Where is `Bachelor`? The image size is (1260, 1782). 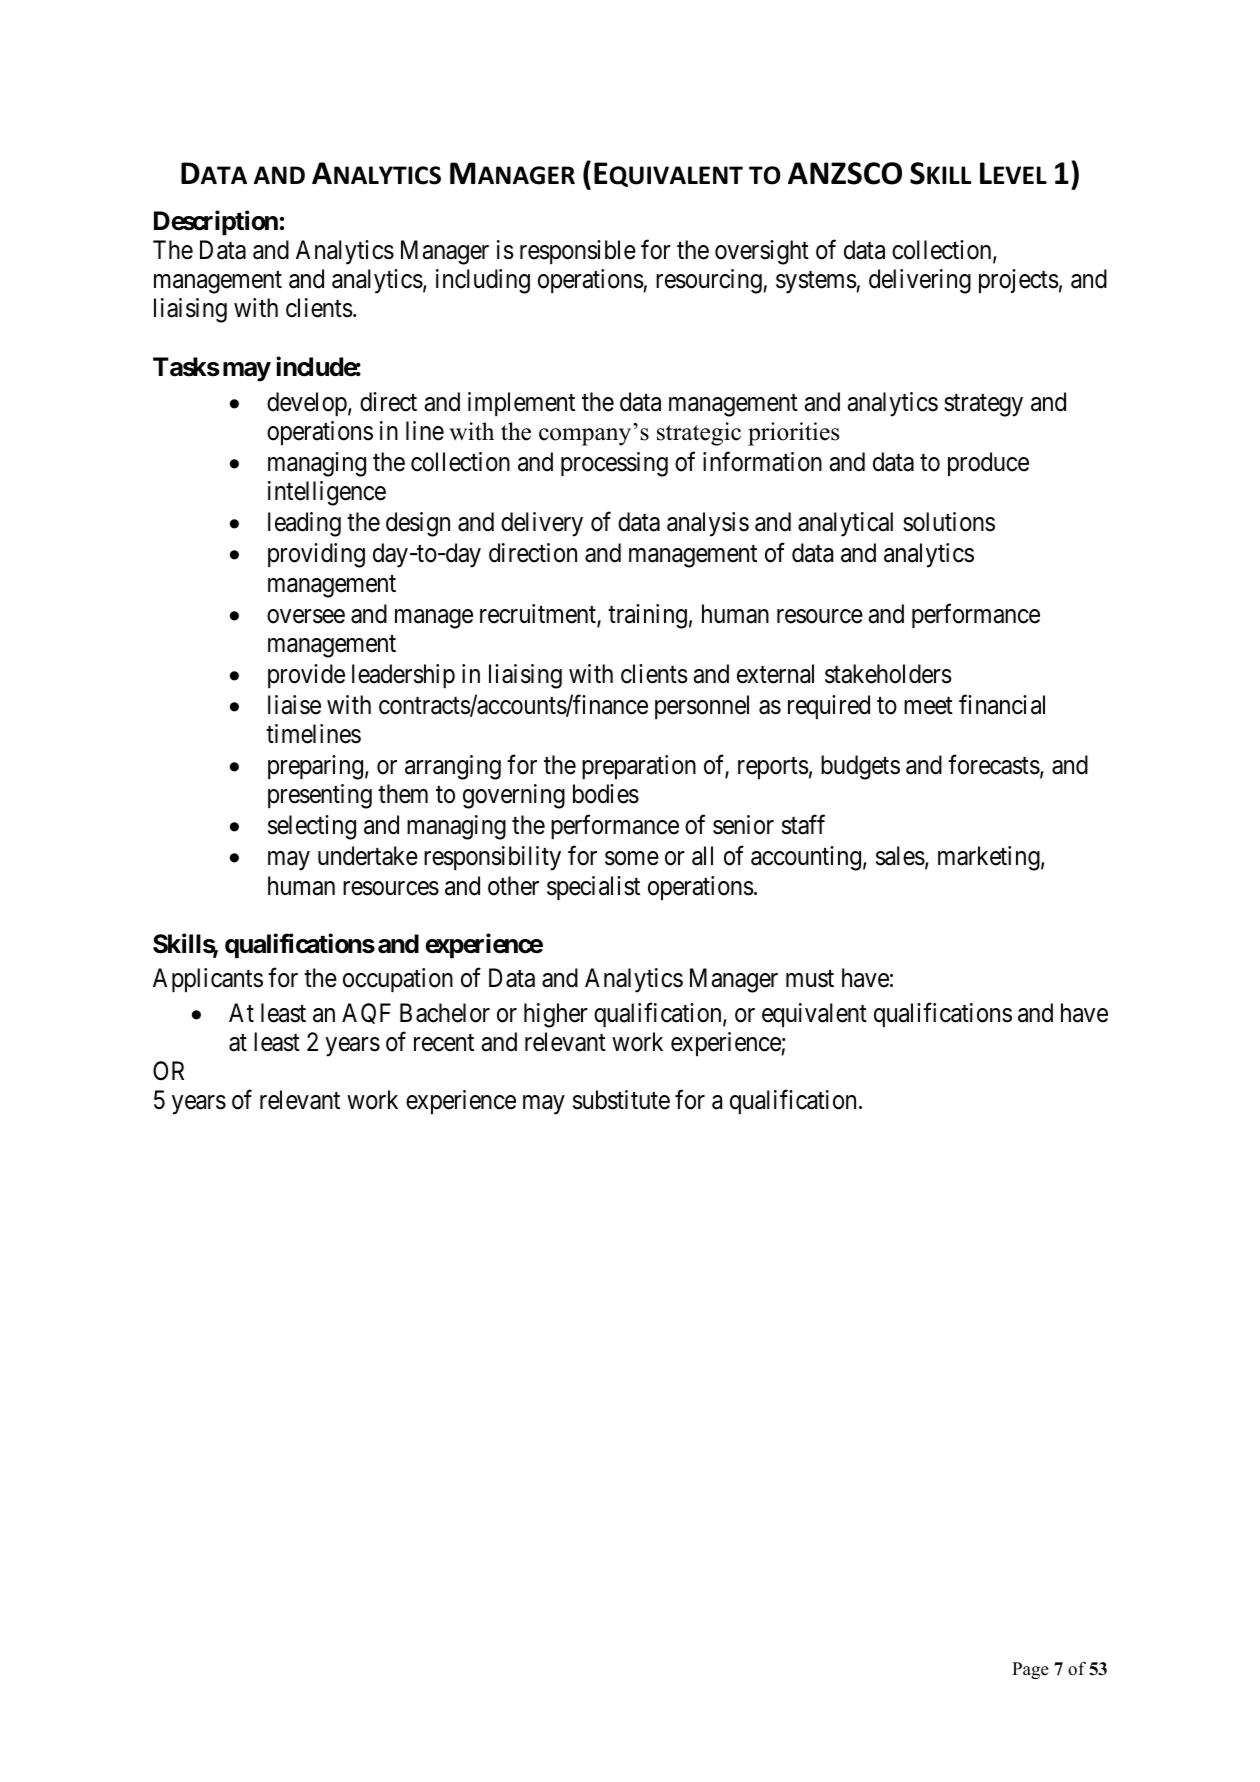
Bachelor is located at coordinates (445, 1013).
